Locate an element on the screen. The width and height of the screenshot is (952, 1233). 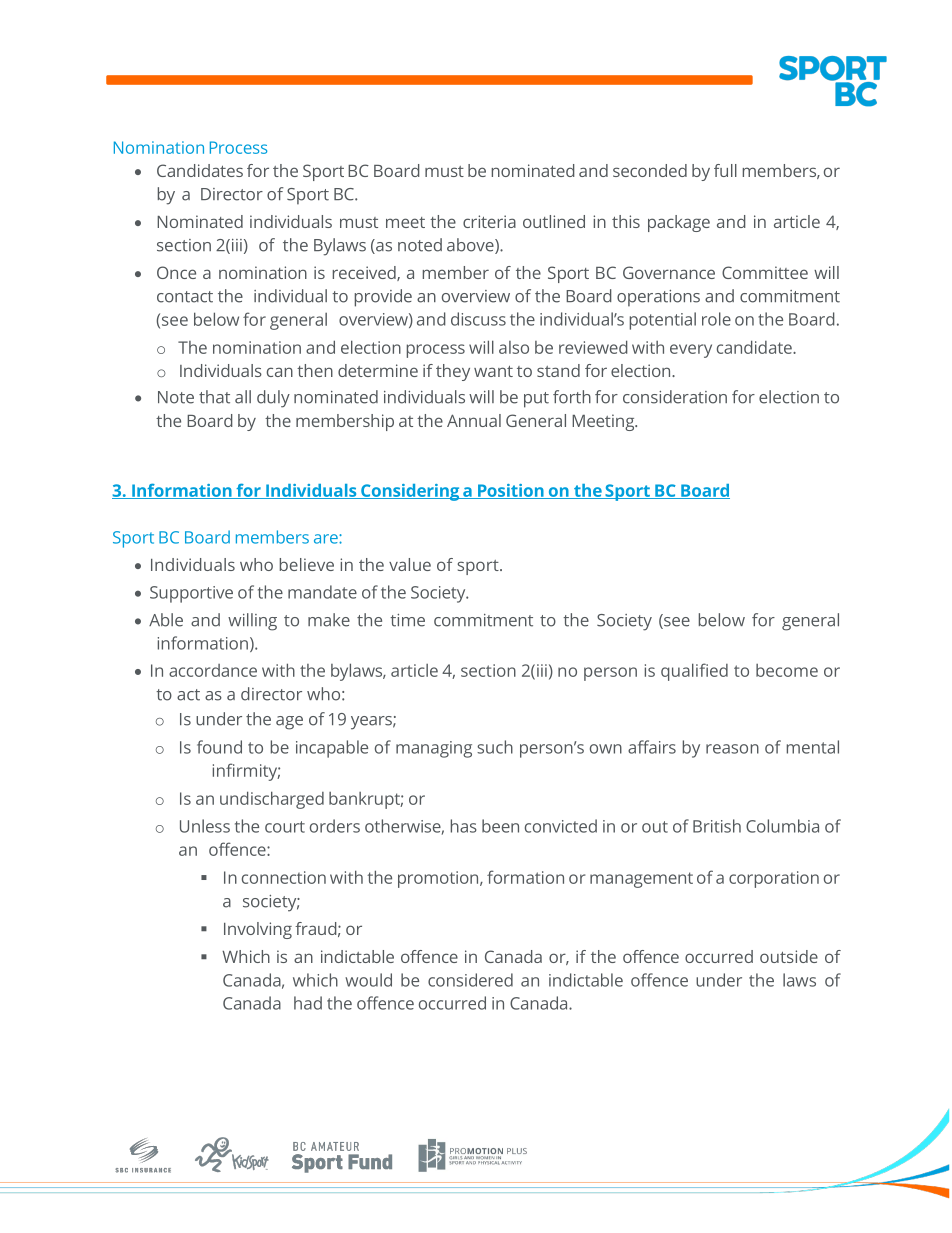
Once is located at coordinates (176, 272).
